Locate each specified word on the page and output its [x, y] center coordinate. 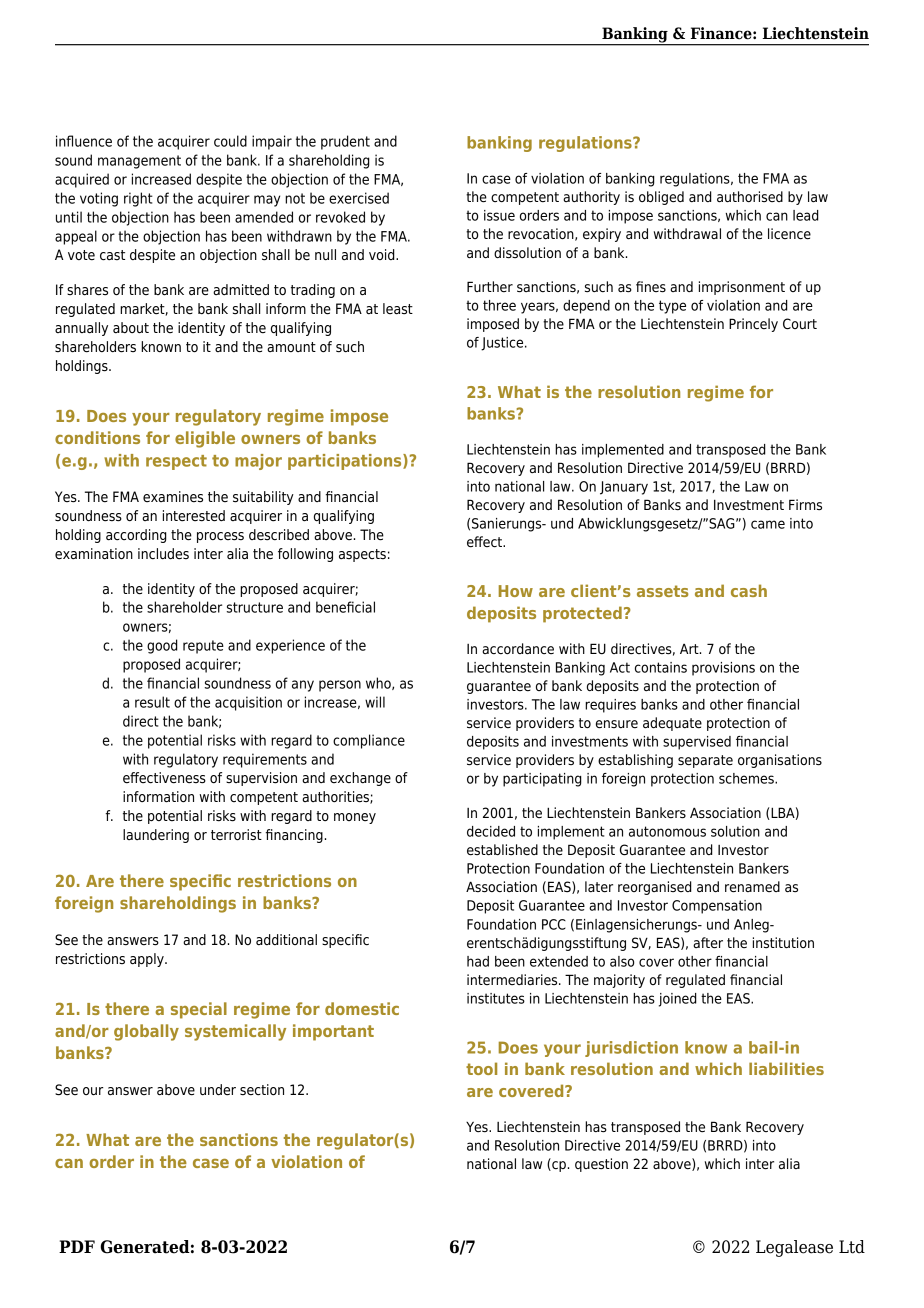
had [478, 961]
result [152, 702]
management [139, 162]
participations [346, 462]
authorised [750, 197]
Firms [805, 504]
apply [148, 960]
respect [176, 462]
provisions [723, 669]
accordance [518, 649]
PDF [77, 1246]
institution [783, 942]
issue [499, 215]
